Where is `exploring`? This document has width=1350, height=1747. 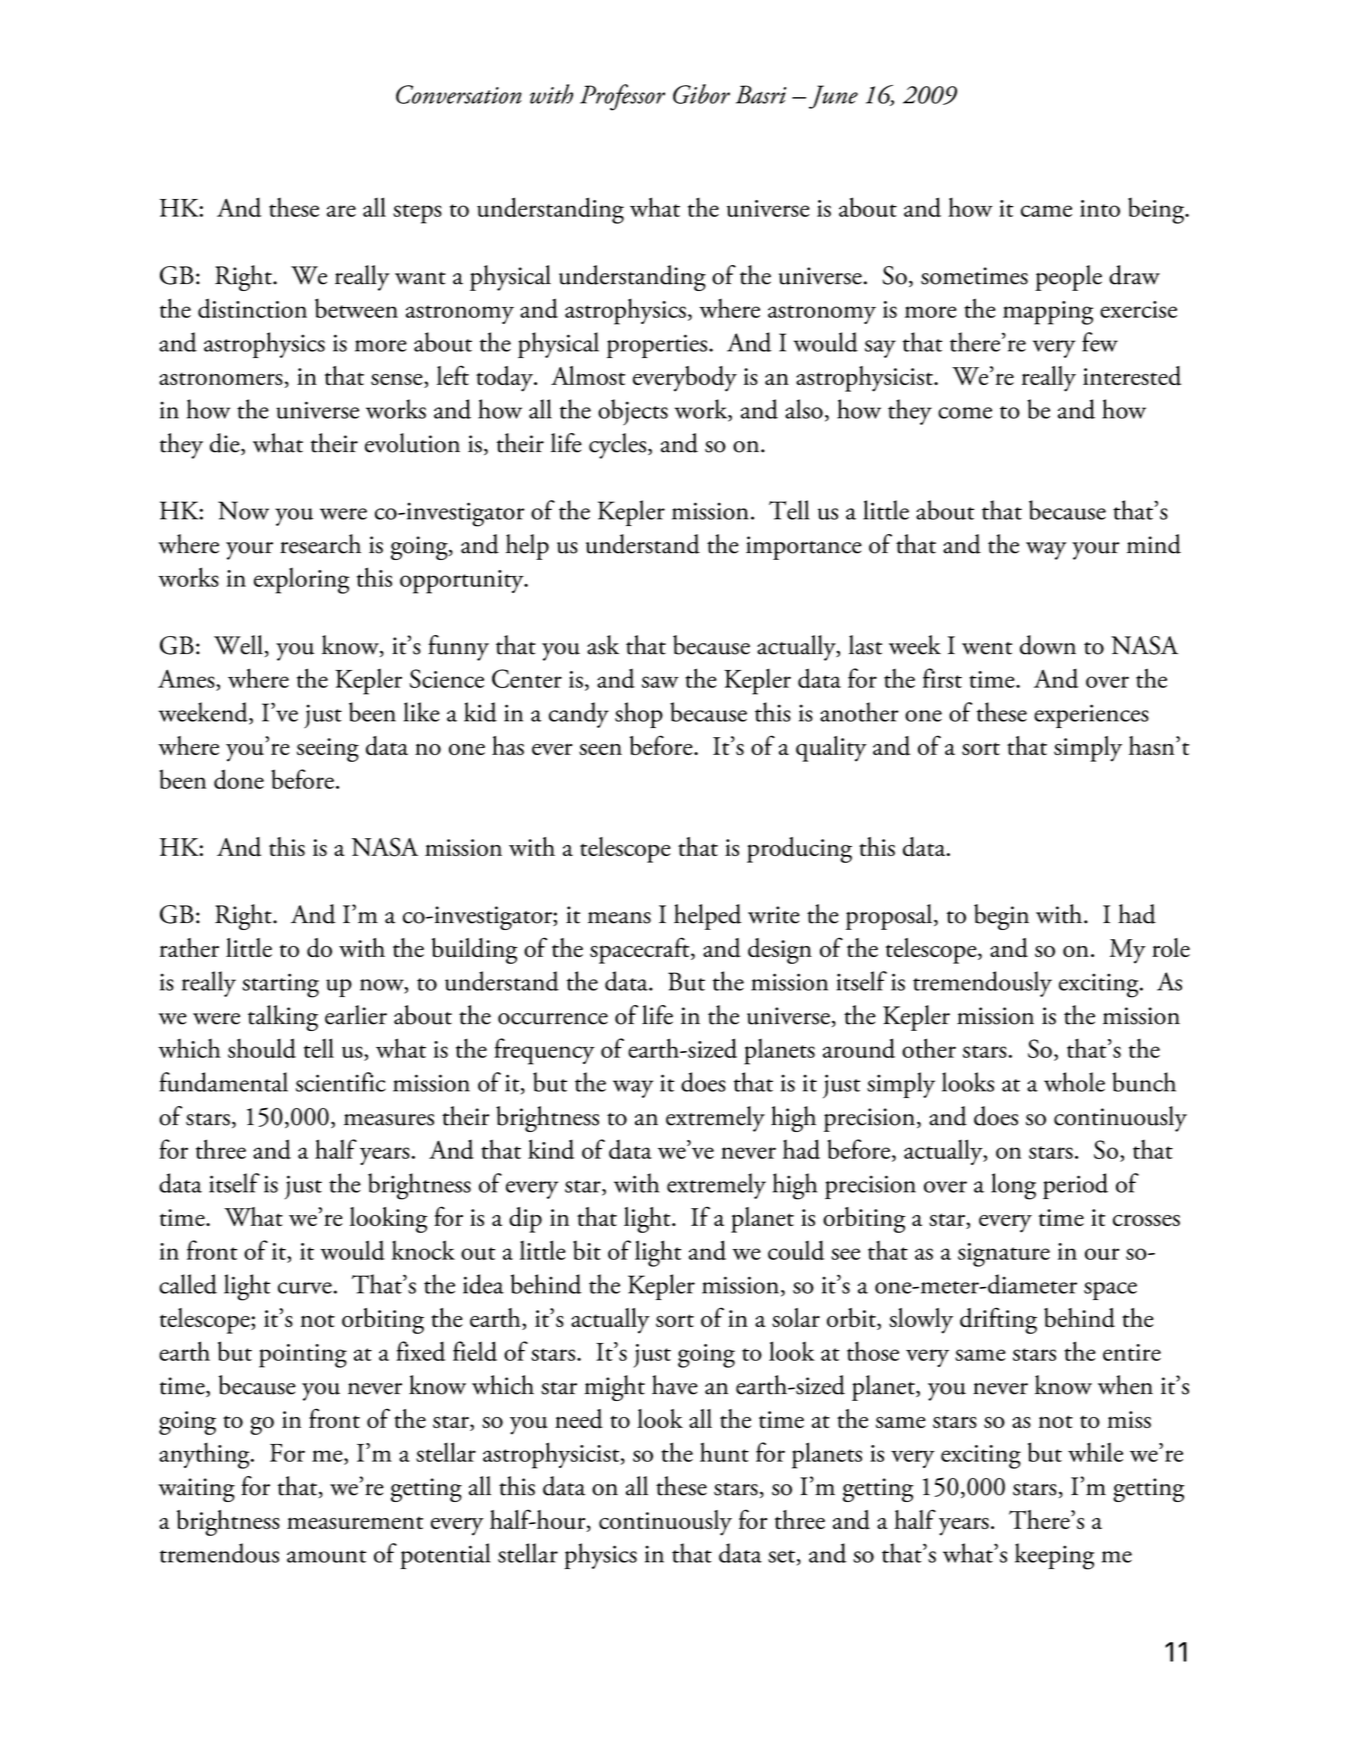 exploring is located at coordinates (301, 580).
